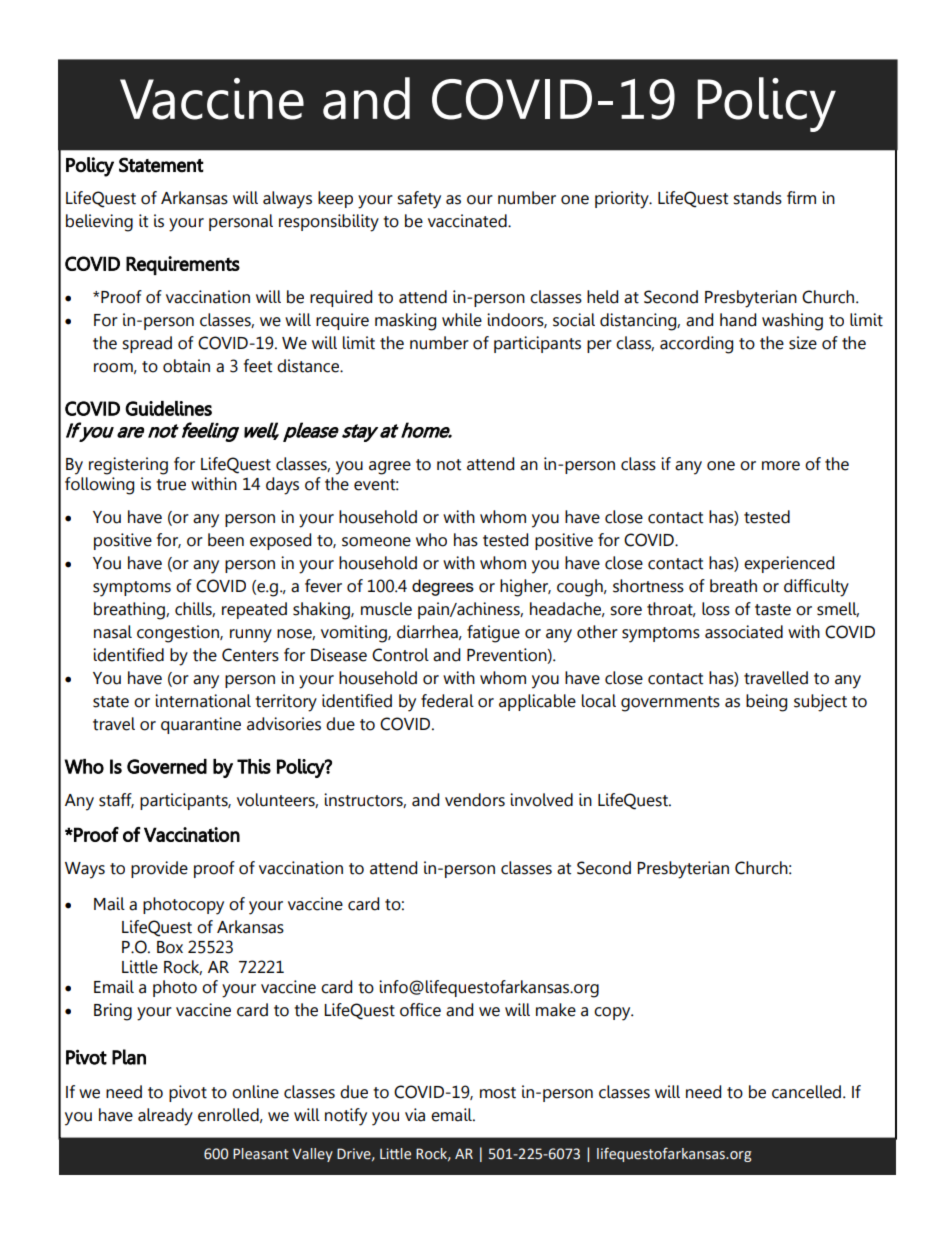 This image has height=1233, width=952. What do you see at coordinates (415, 1115) in the image?
I see `via` at bounding box center [415, 1115].
